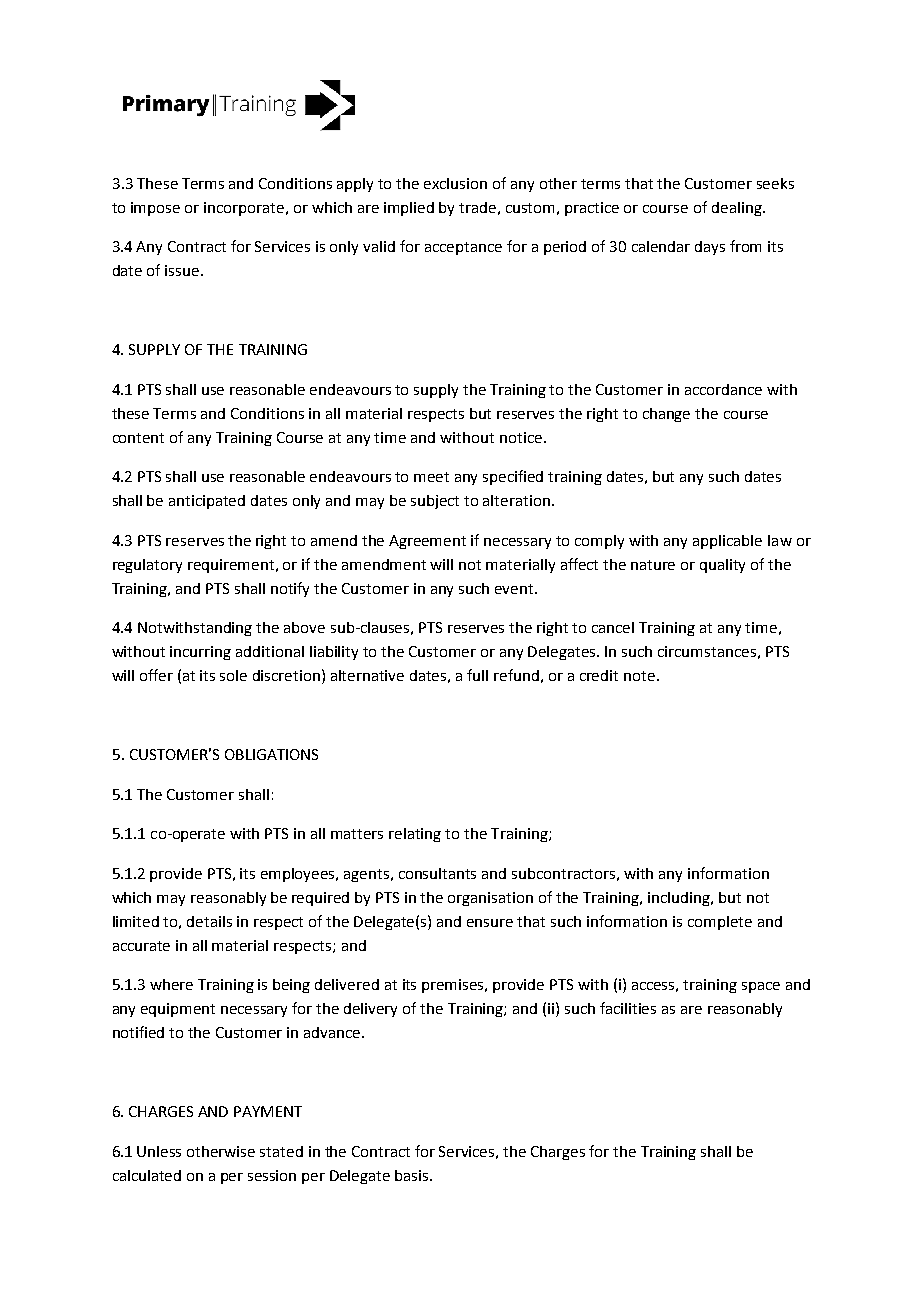 Image resolution: width=924 pixels, height=1308 pixels. Describe the element at coordinates (159, 1151) in the screenshot. I see `Unless` at that location.
